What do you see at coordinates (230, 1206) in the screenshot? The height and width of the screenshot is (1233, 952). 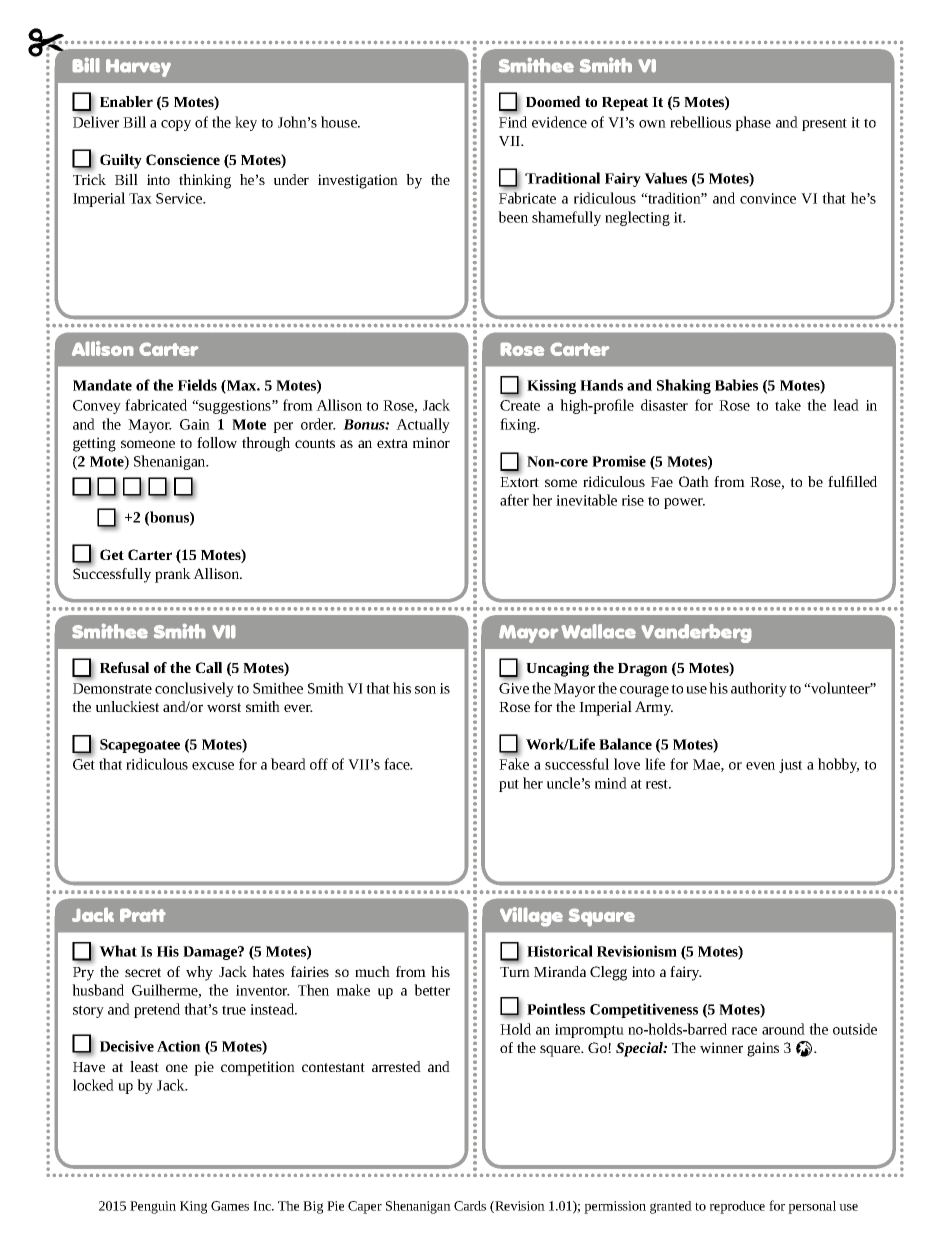 I see `Games` at bounding box center [230, 1206].
